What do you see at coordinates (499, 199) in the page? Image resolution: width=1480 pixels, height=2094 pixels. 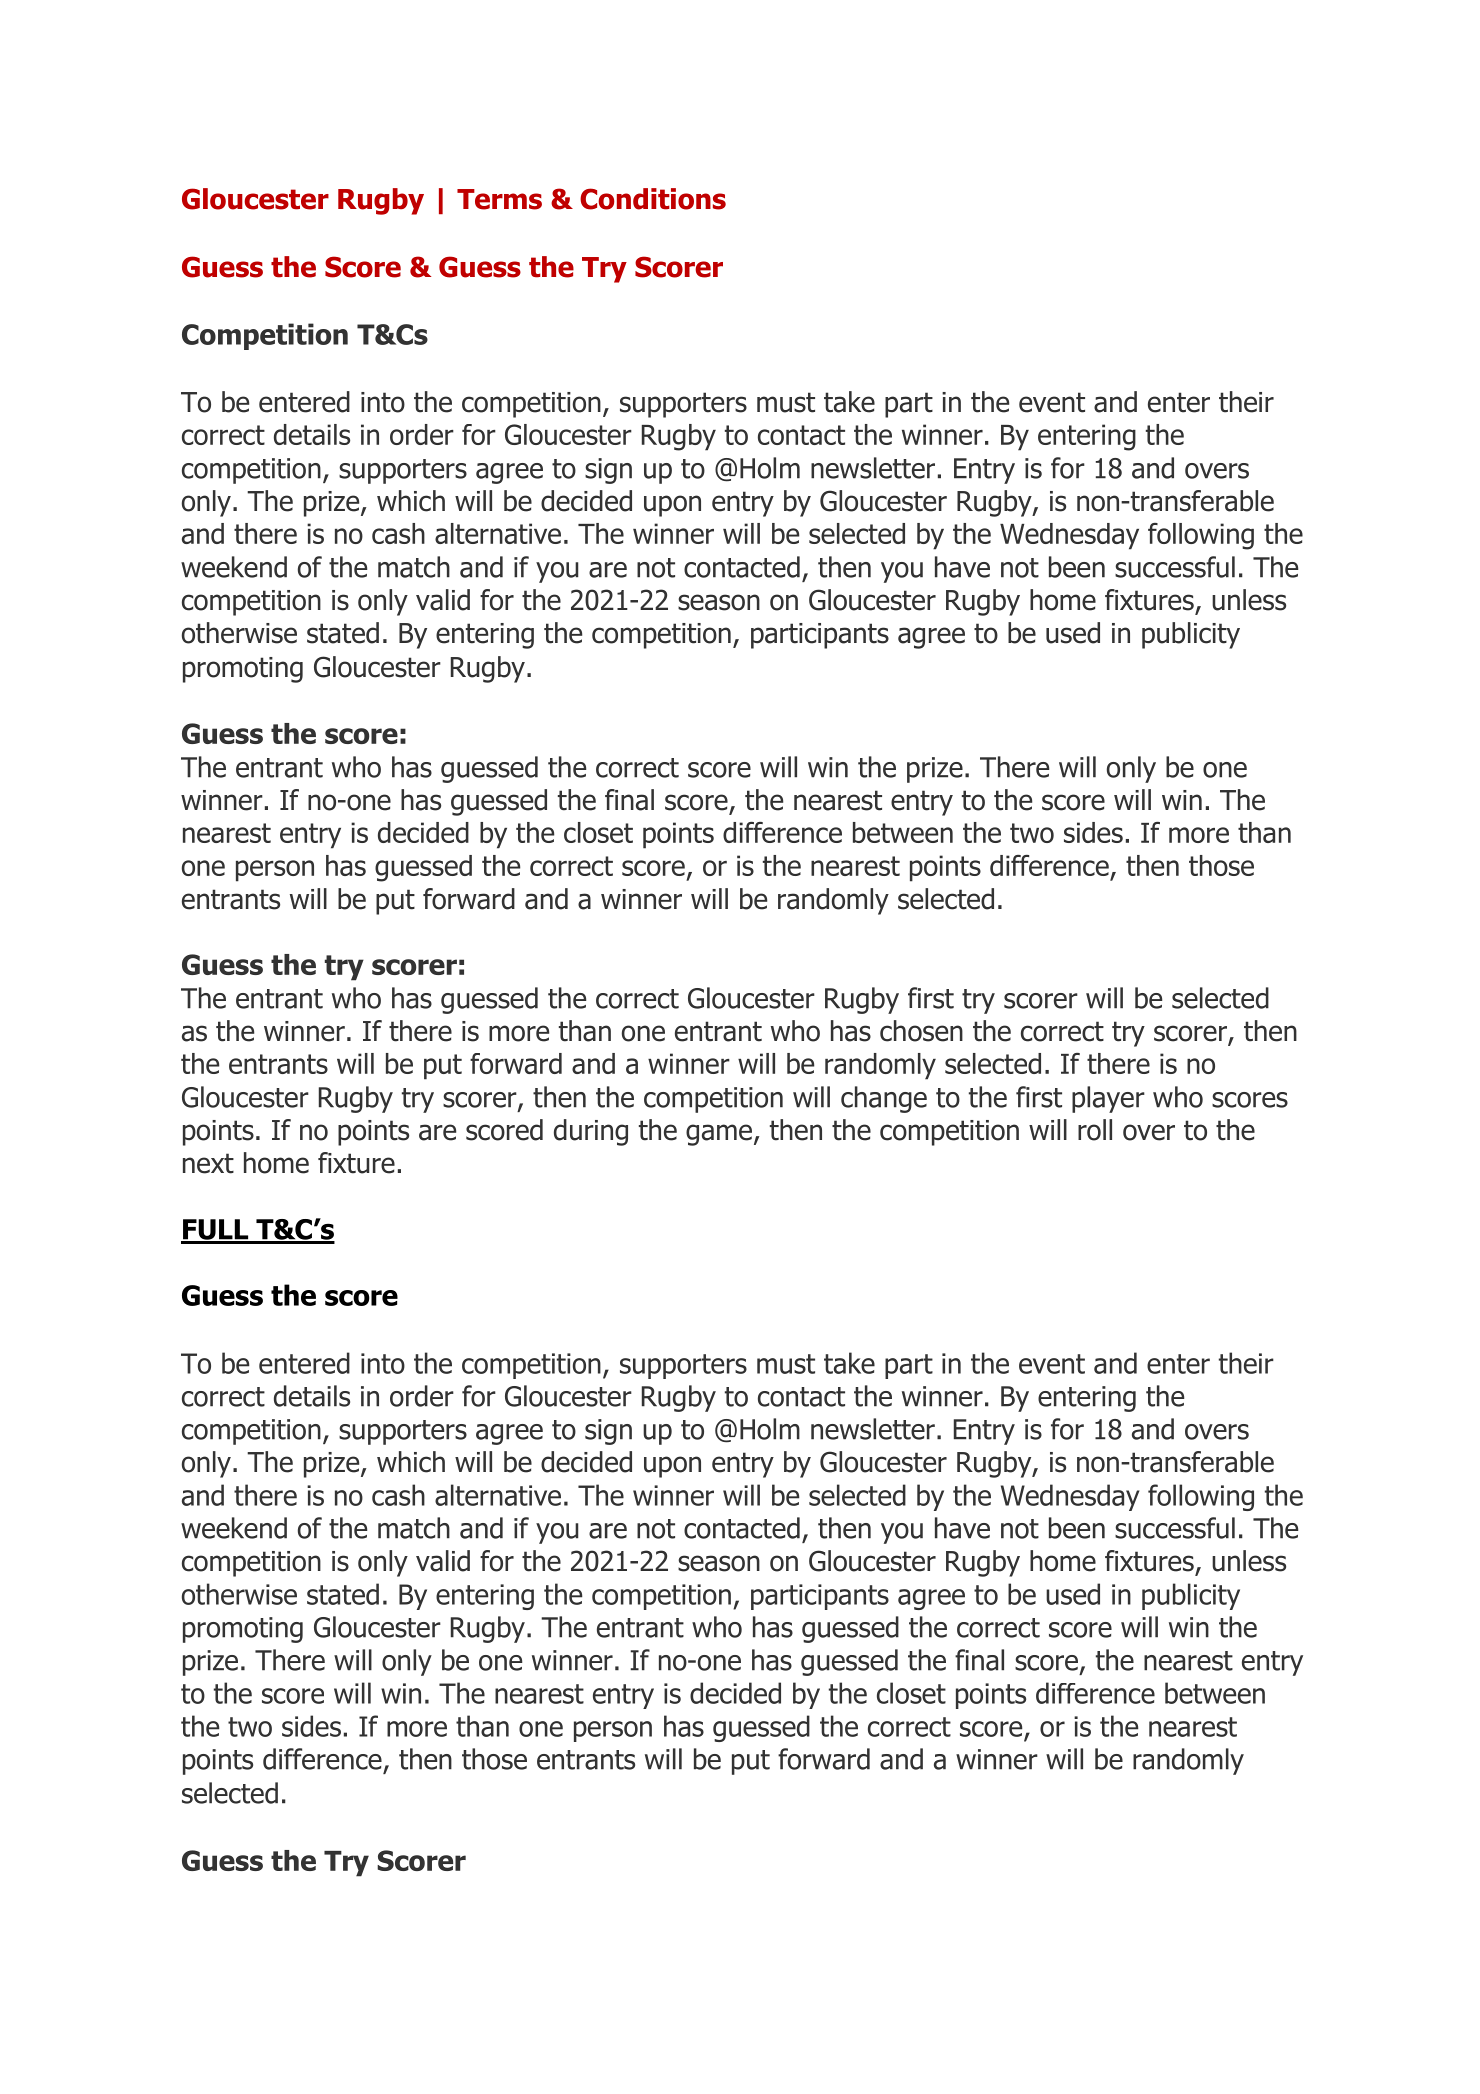 I see `Terms` at bounding box center [499, 199].
